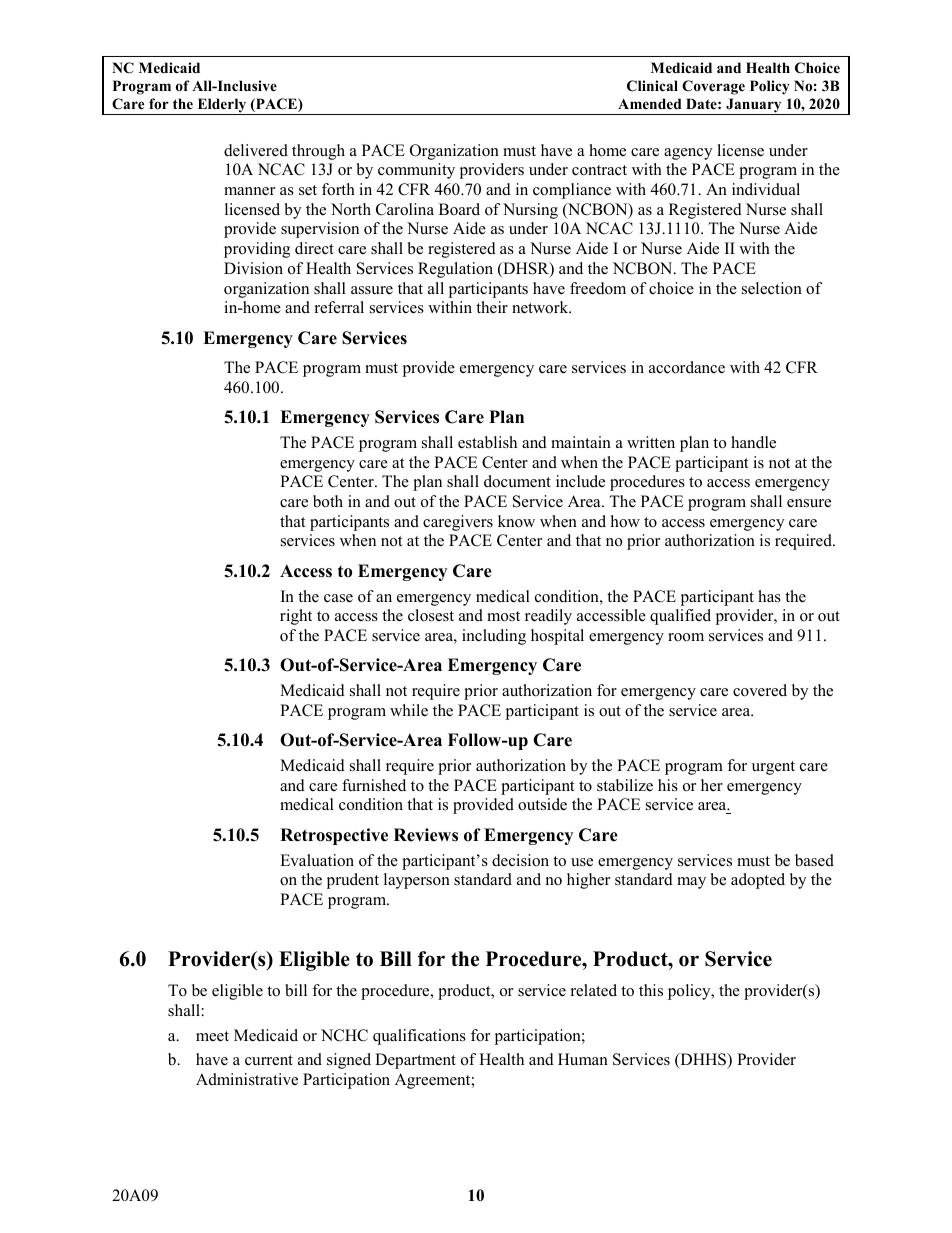 This image has width=952, height=1233. What do you see at coordinates (296, 617) in the image?
I see `right` at bounding box center [296, 617].
